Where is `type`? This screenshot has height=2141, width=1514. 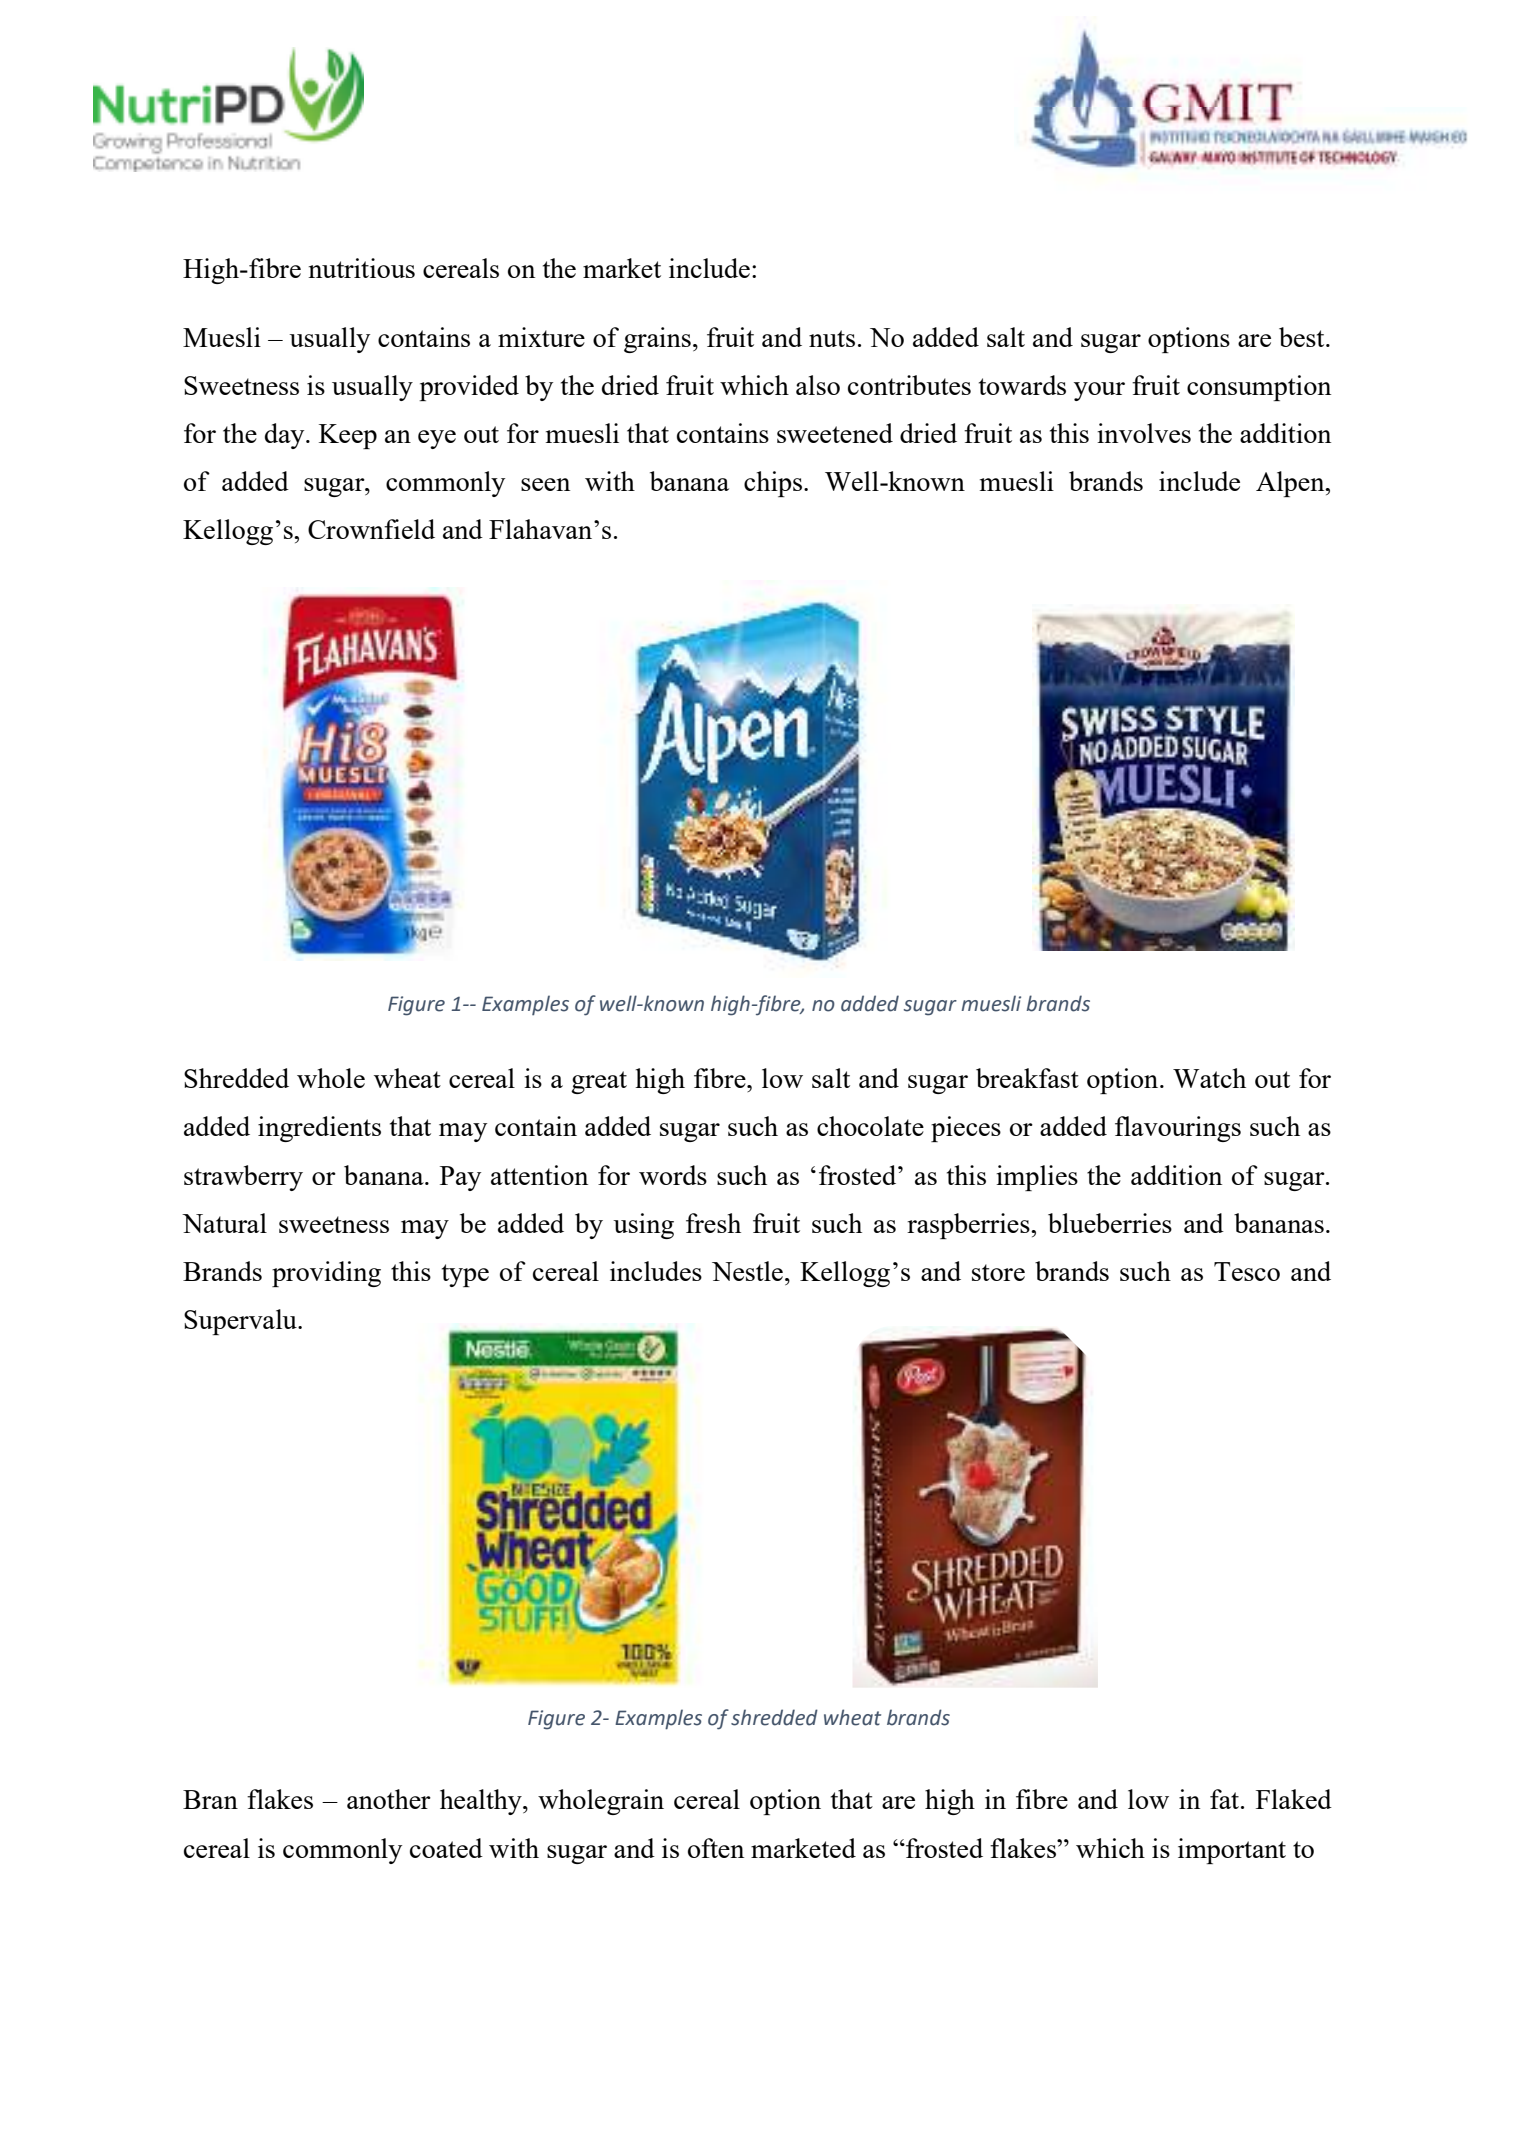 type is located at coordinates (465, 1275).
